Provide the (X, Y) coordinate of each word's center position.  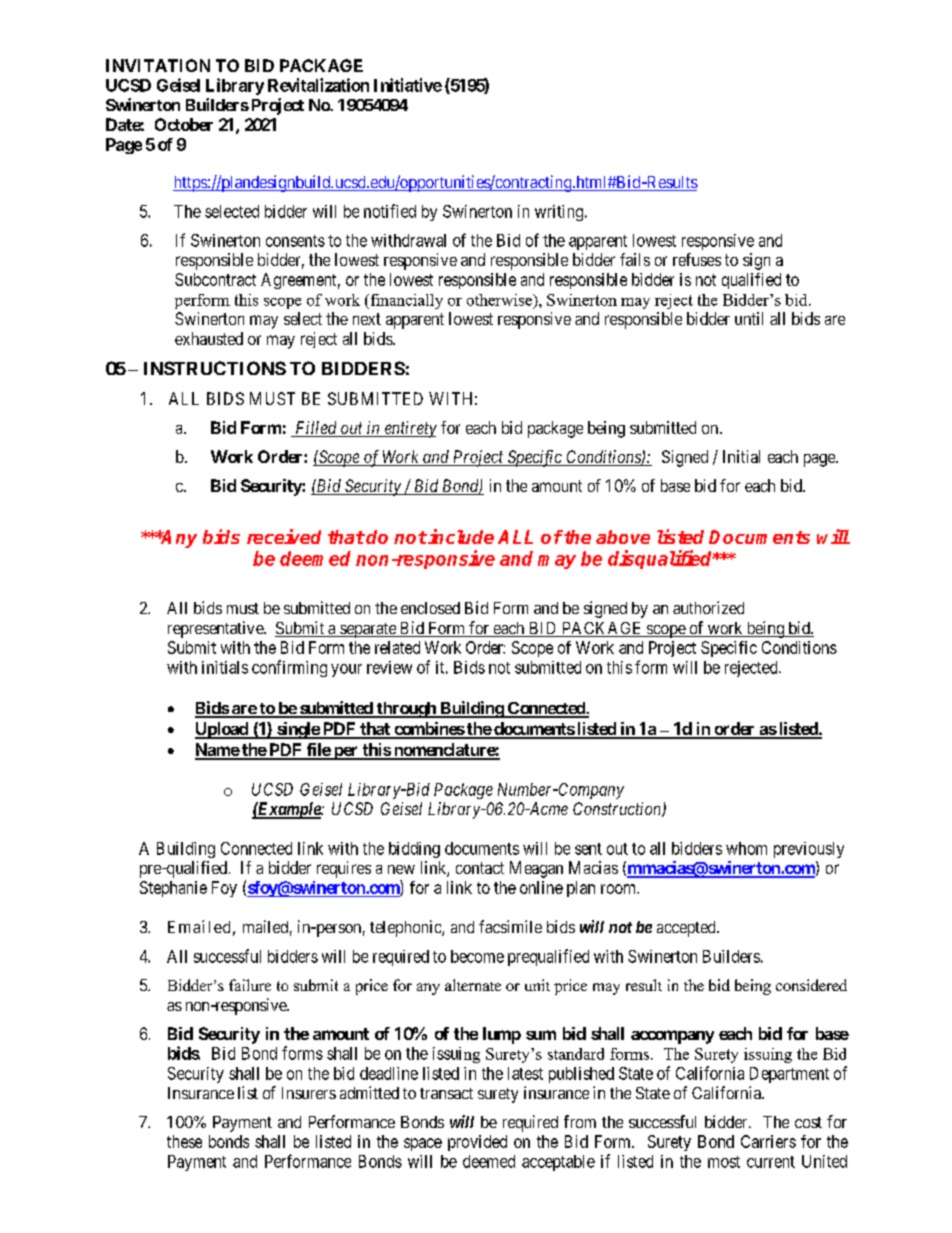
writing (560, 213)
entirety (409, 429)
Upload (222, 730)
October (184, 124)
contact (480, 868)
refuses (697, 259)
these (184, 1141)
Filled (316, 429)
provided (477, 1143)
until (749, 318)
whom (746, 848)
